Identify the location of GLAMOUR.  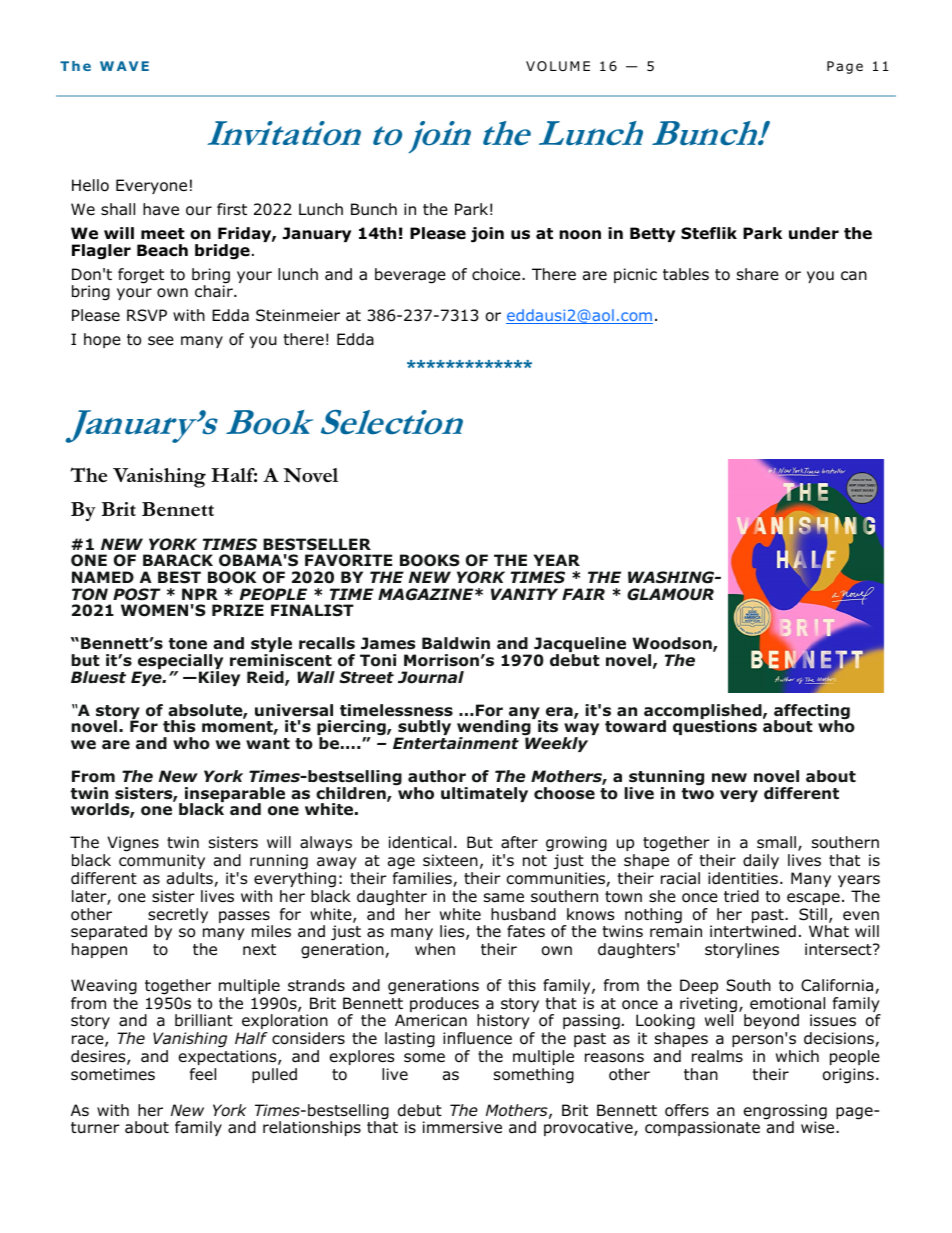
(670, 594).
